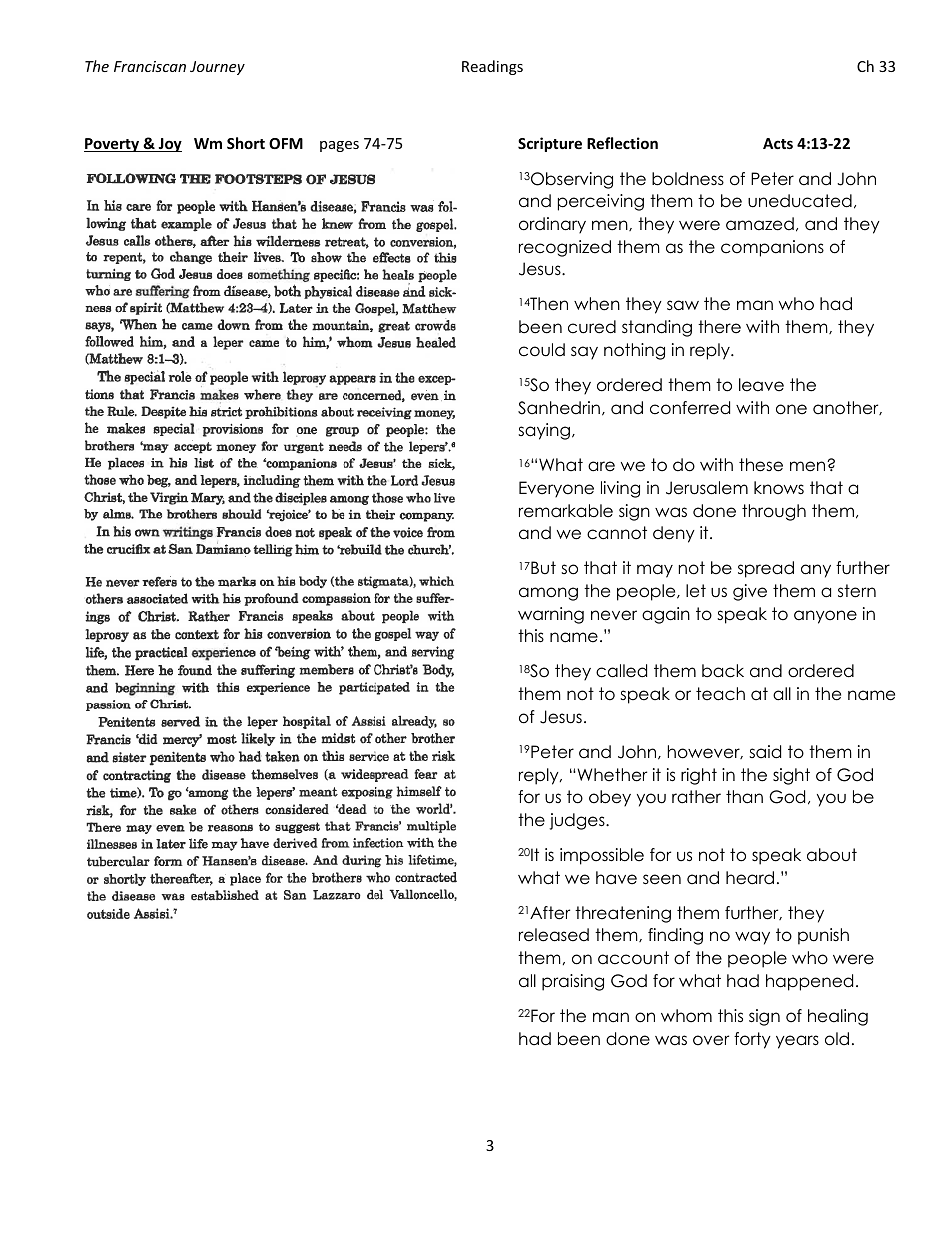  Describe the element at coordinates (492, 67) in the page. I see `Readings` at that location.
